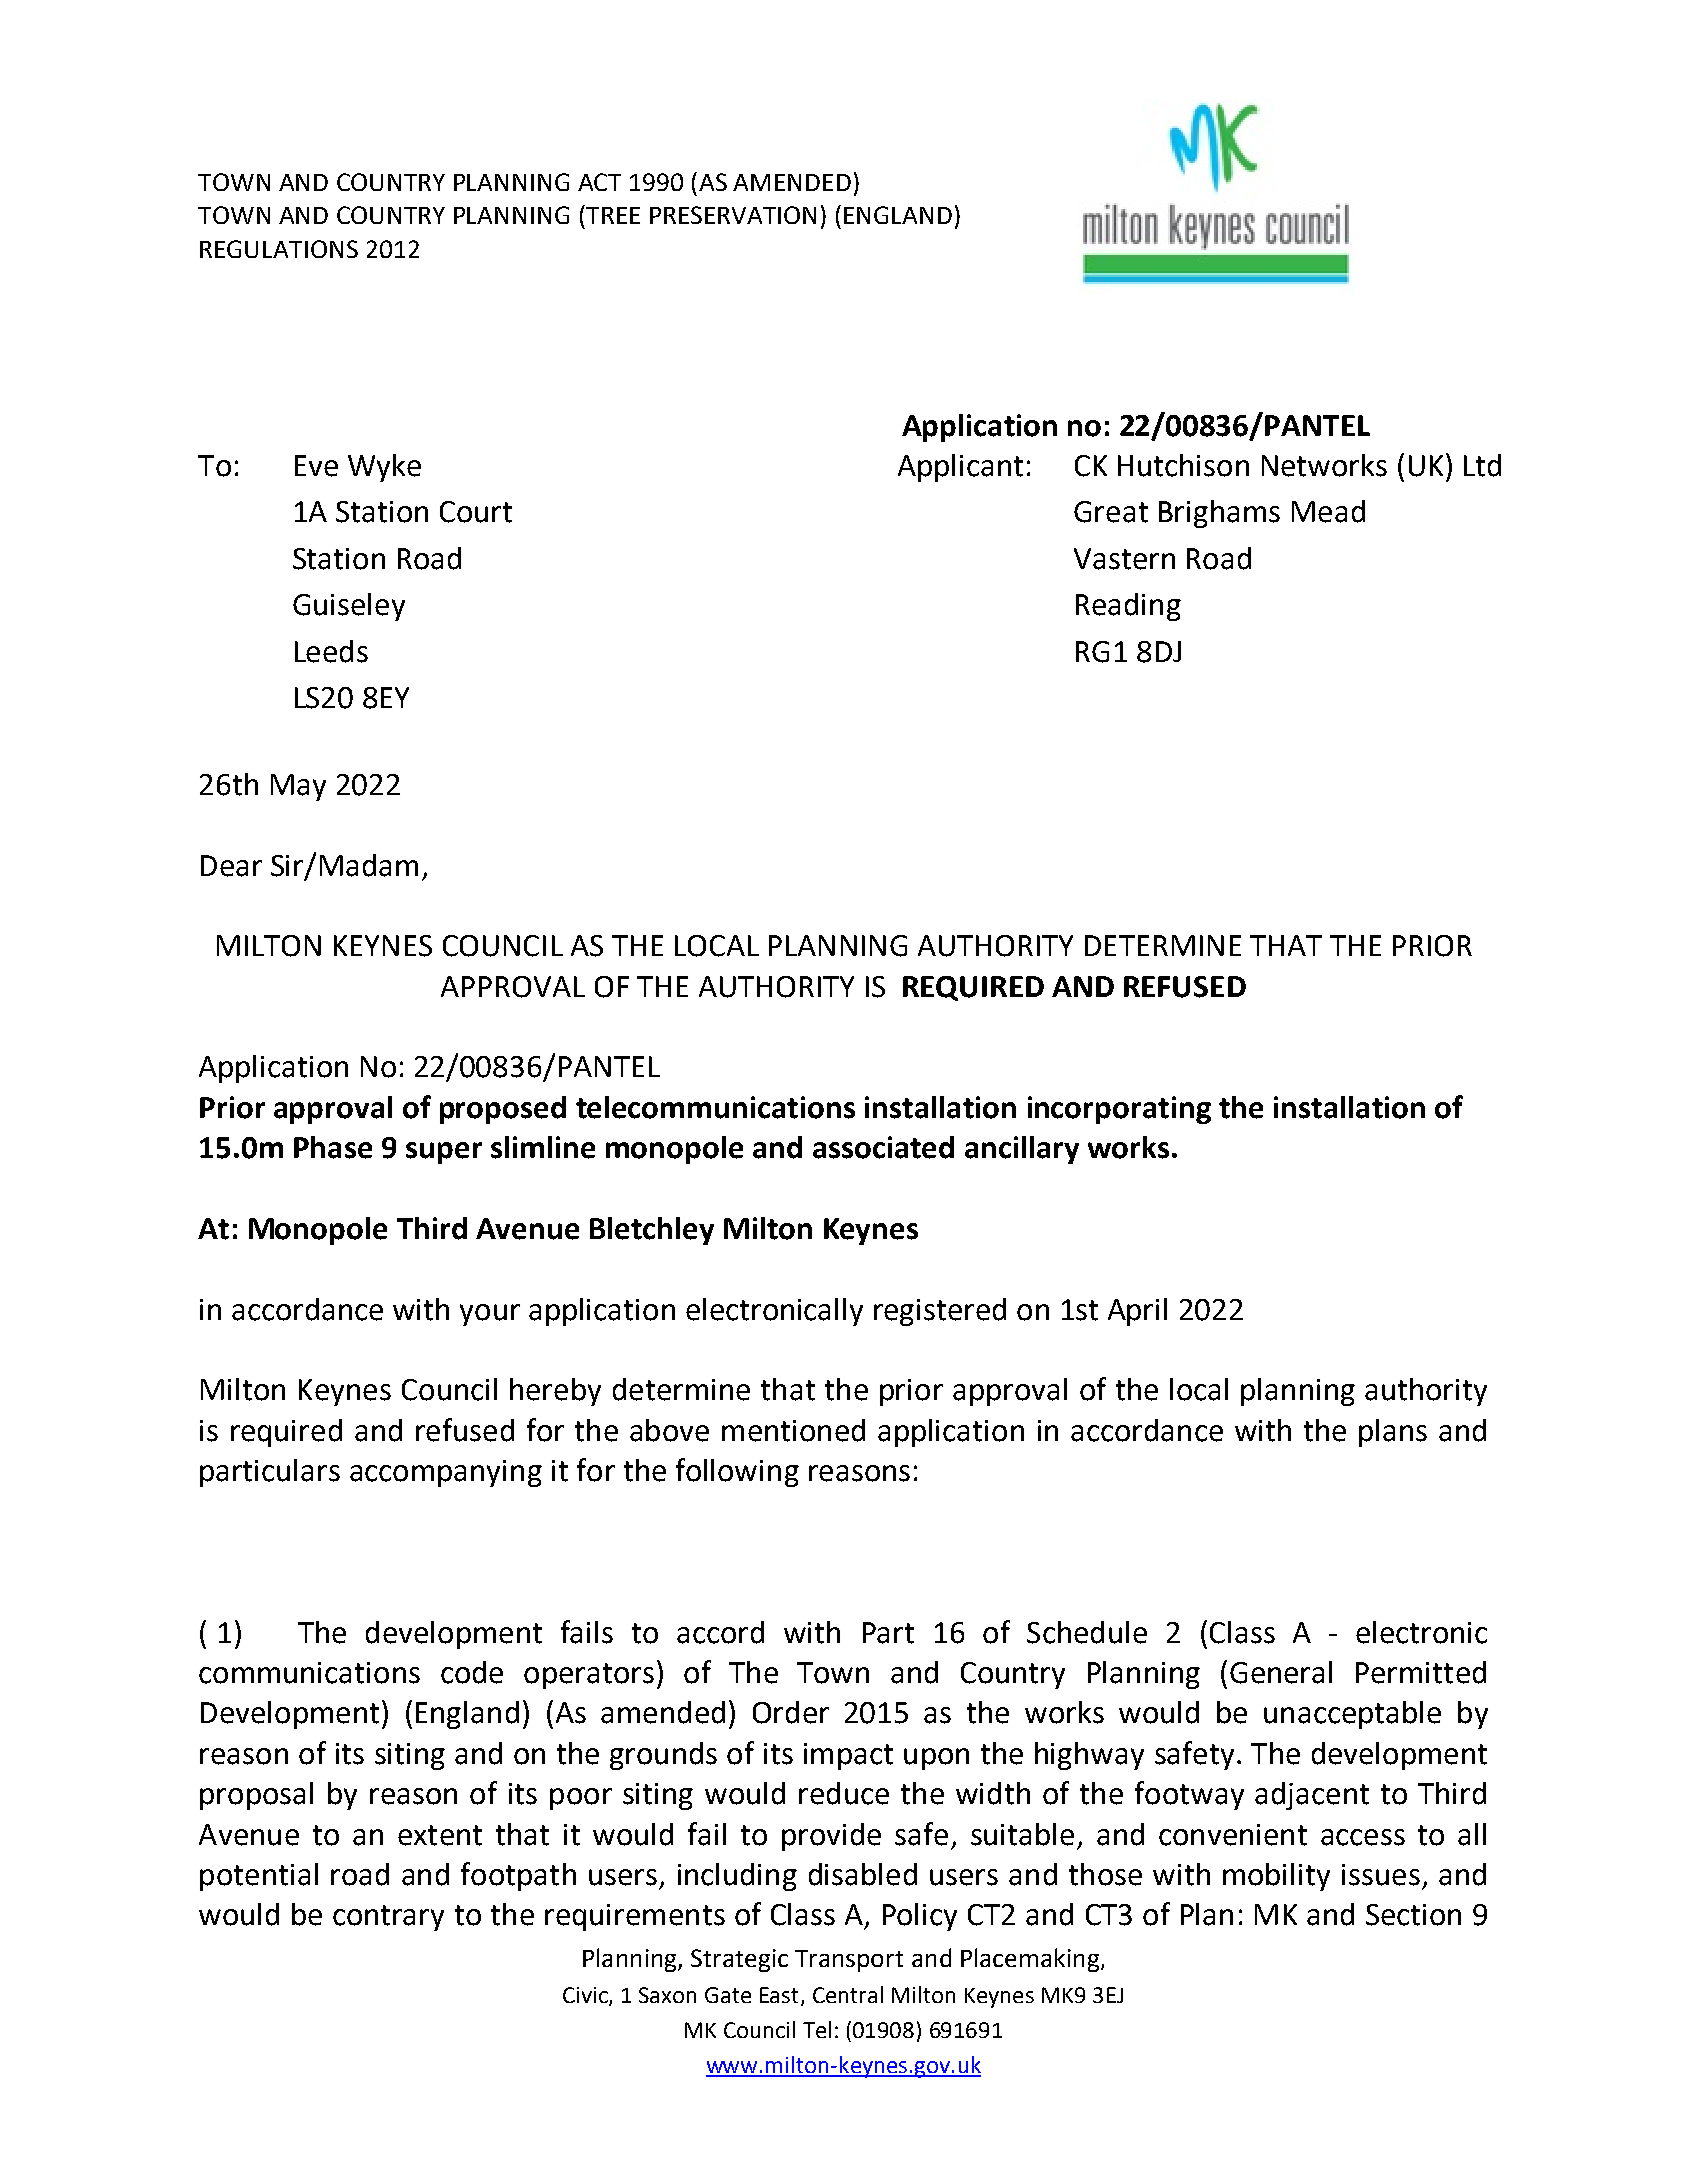 The width and height of the document is (1687, 2183). I want to click on PRESERVATION, so click(733, 215).
